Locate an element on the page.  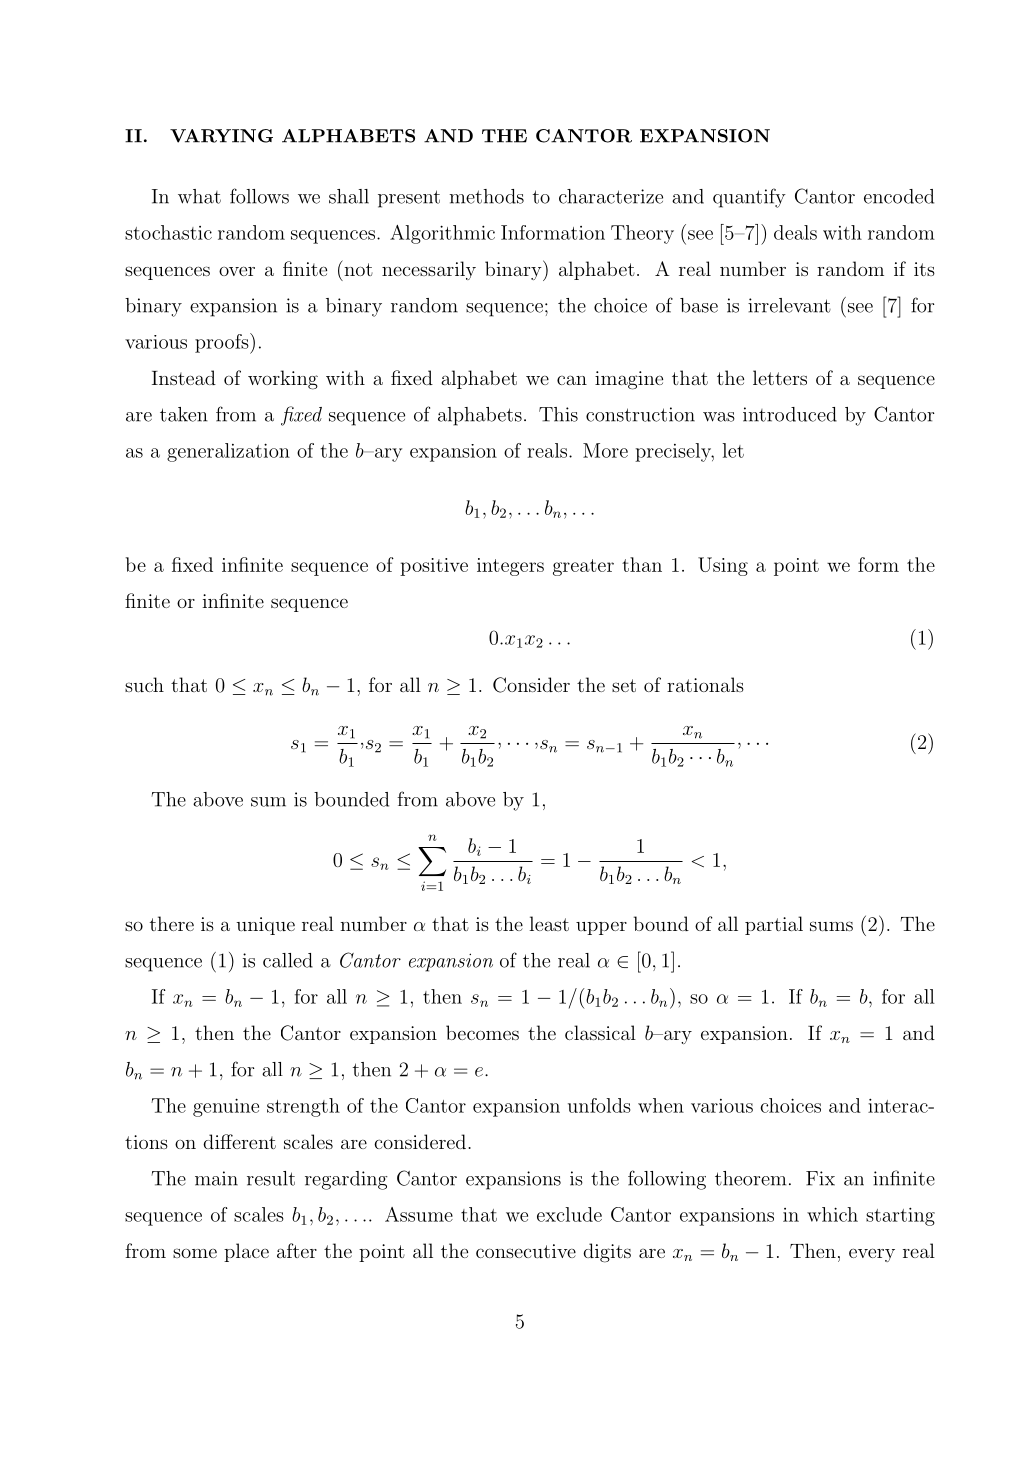
sums is located at coordinates (831, 926).
